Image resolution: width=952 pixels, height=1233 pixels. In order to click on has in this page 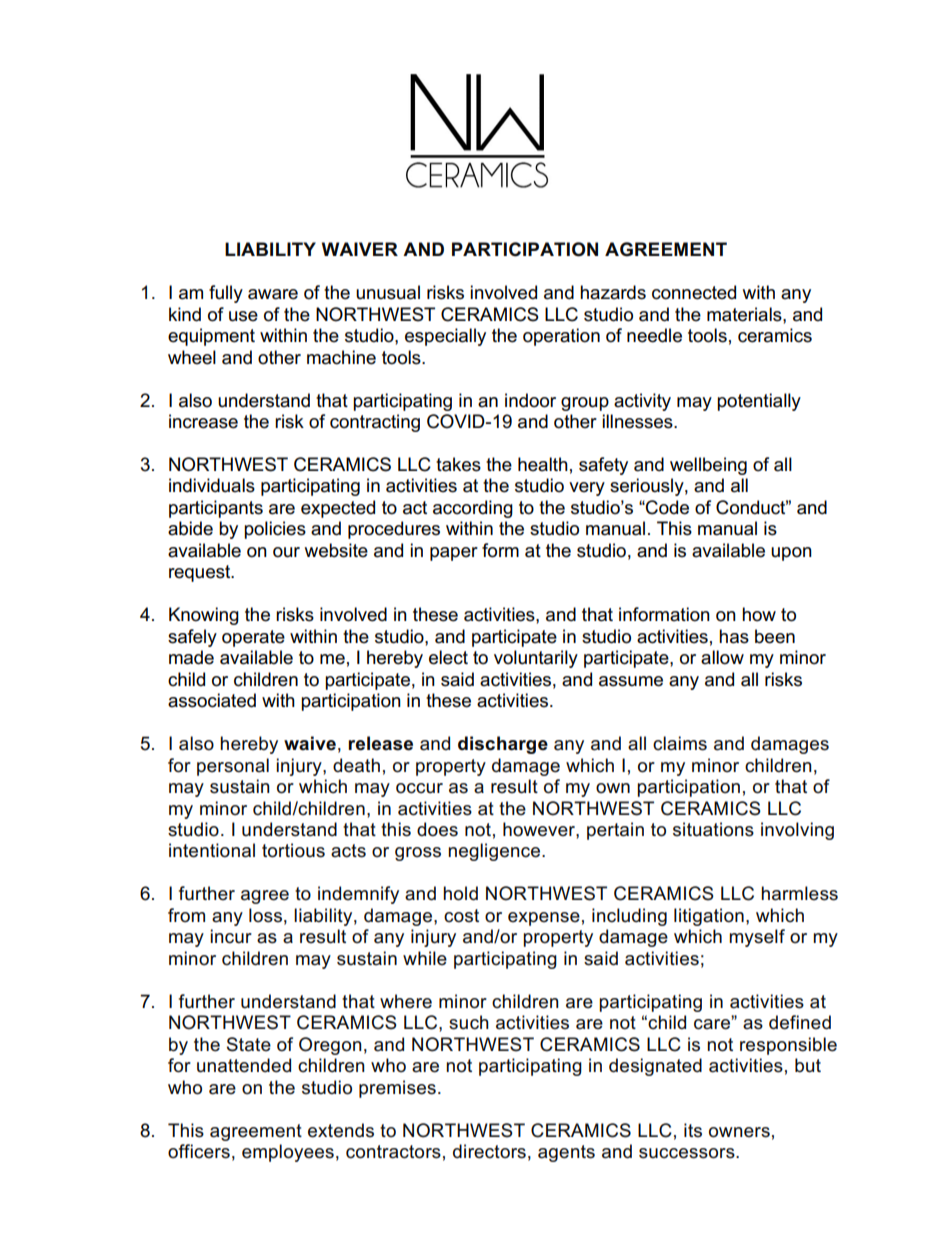, I will do `click(734, 636)`.
